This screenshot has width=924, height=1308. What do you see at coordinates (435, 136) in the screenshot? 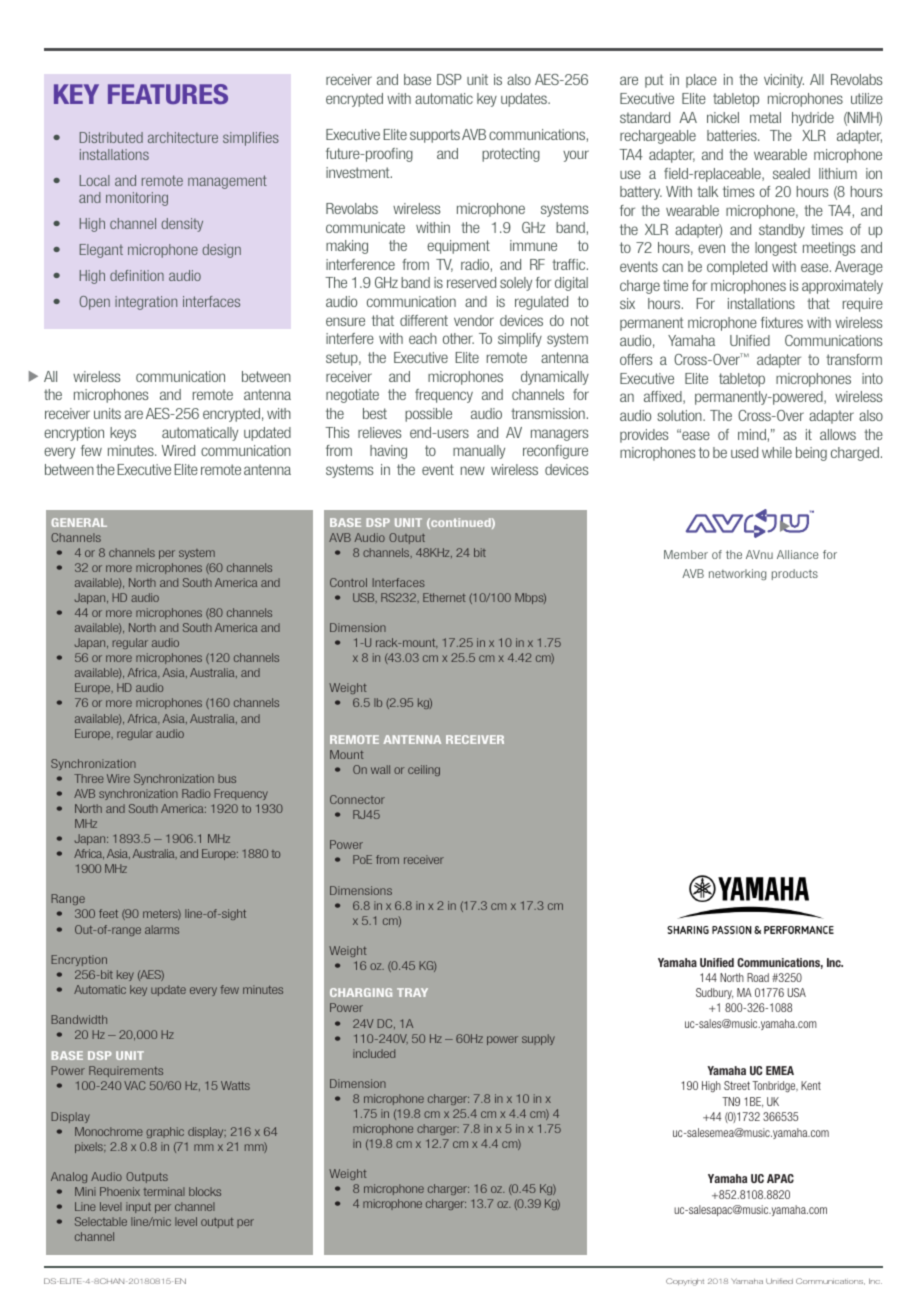
I see `supports` at bounding box center [435, 136].
